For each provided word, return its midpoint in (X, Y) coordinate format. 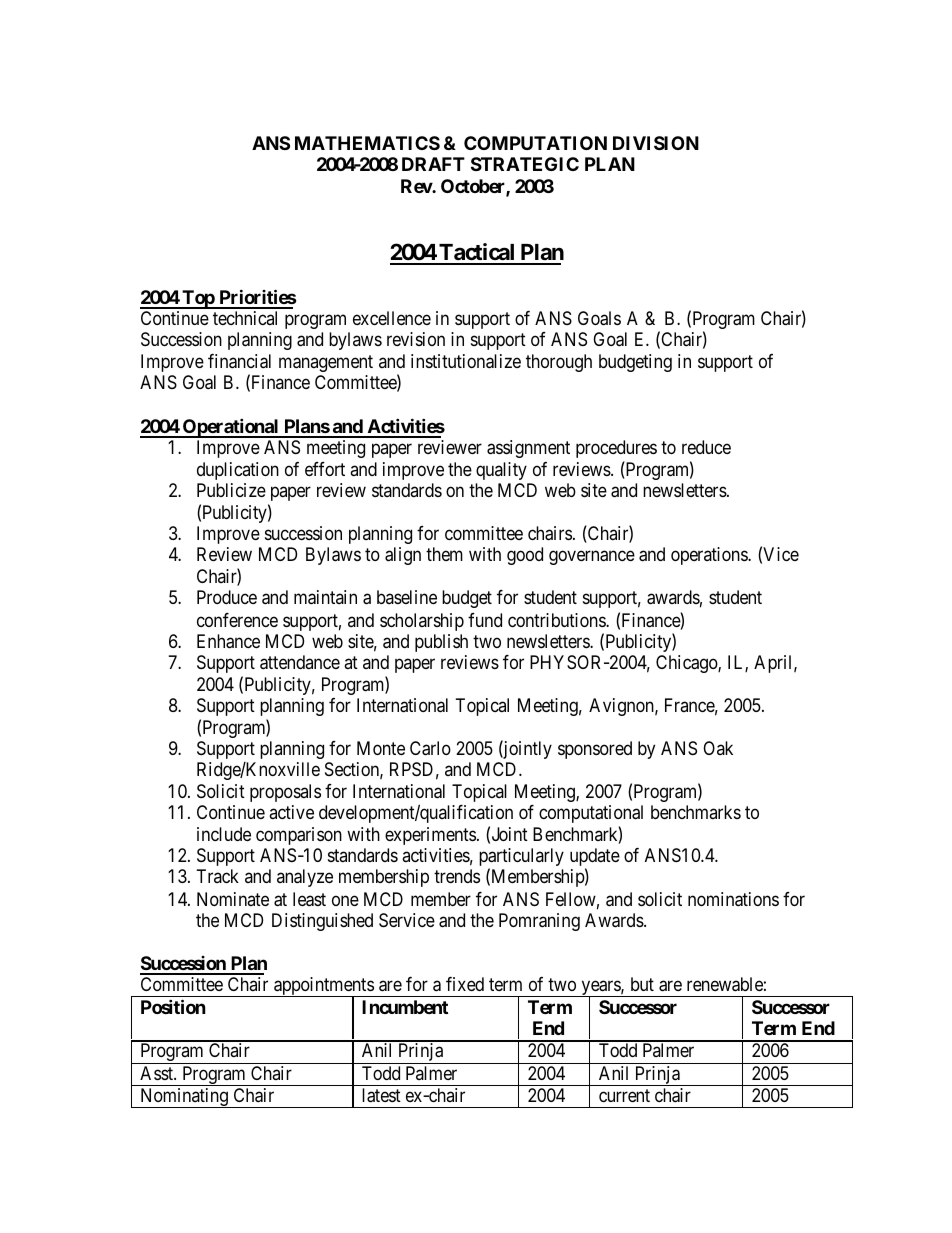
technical (245, 318)
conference (237, 620)
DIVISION (656, 143)
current (624, 1095)
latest (381, 1095)
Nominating (184, 1098)
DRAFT (433, 164)
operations (710, 556)
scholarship (422, 622)
